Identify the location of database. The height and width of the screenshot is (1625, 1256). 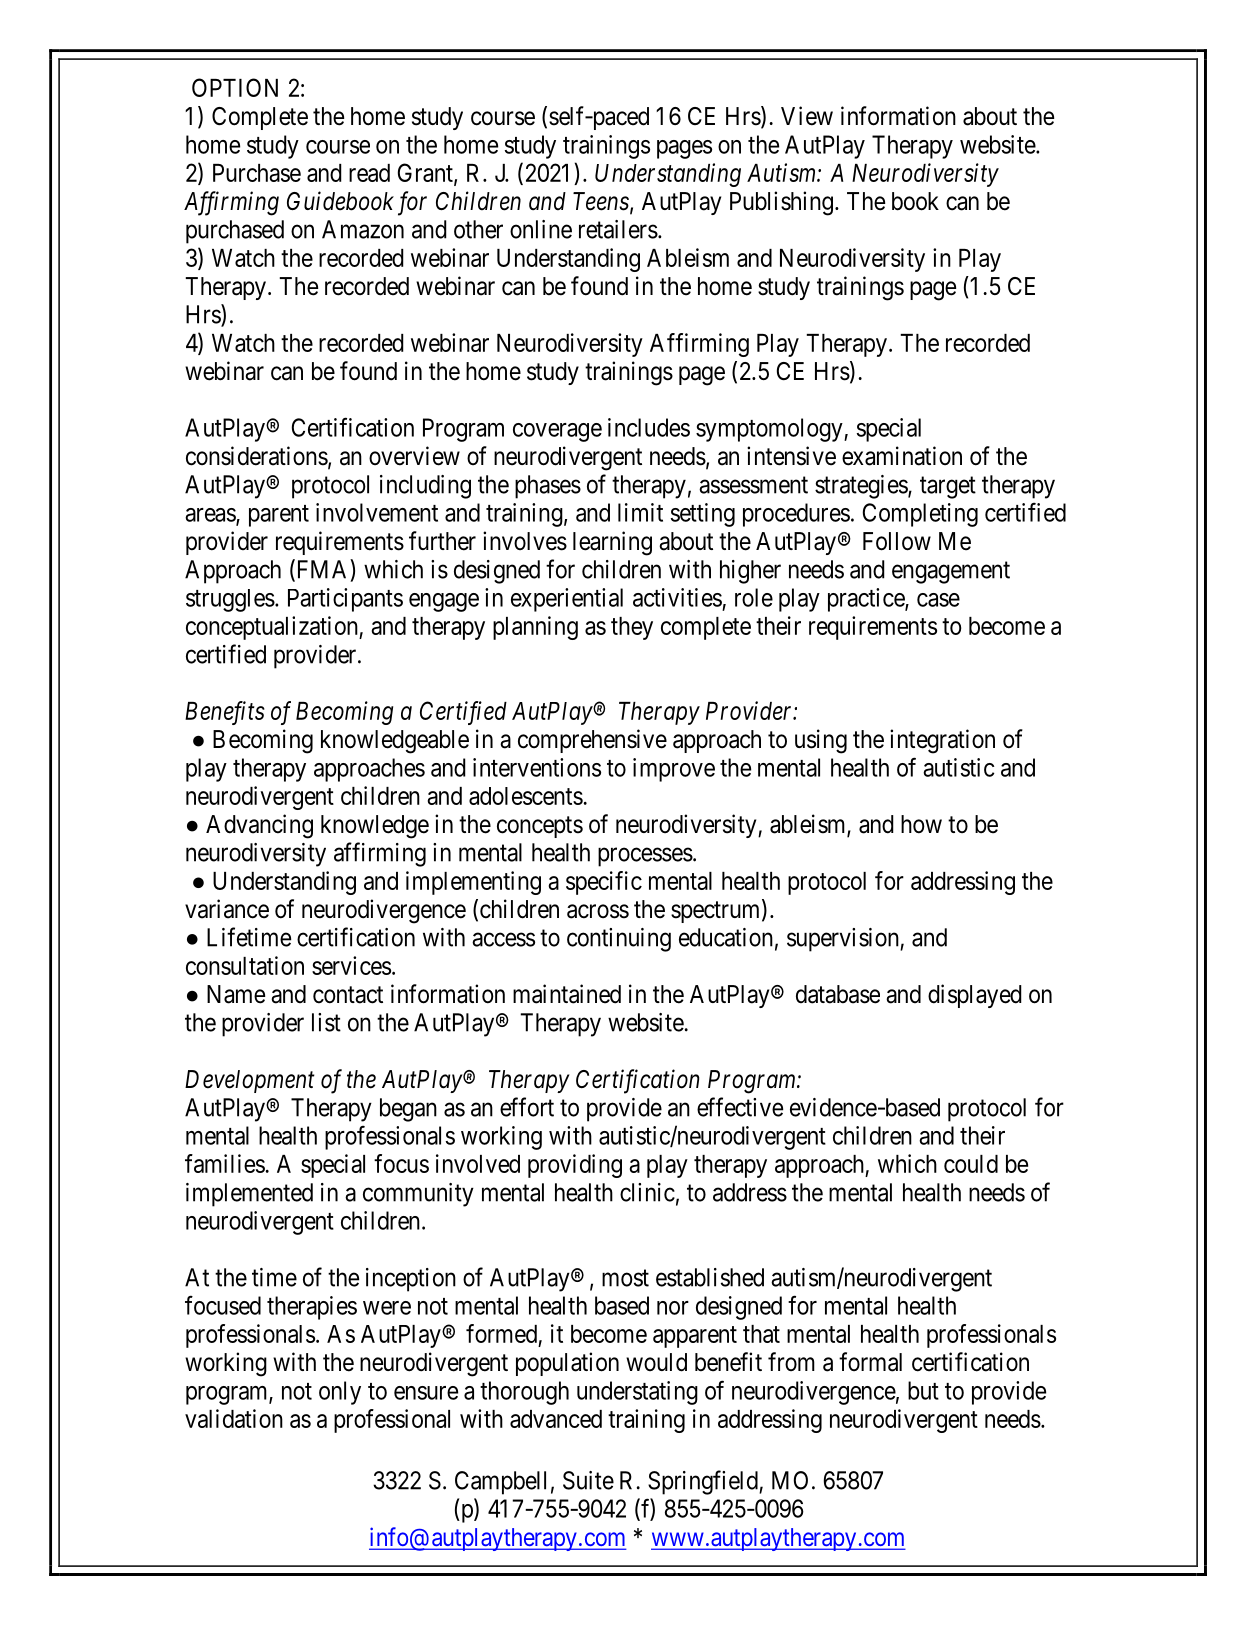
(838, 994).
